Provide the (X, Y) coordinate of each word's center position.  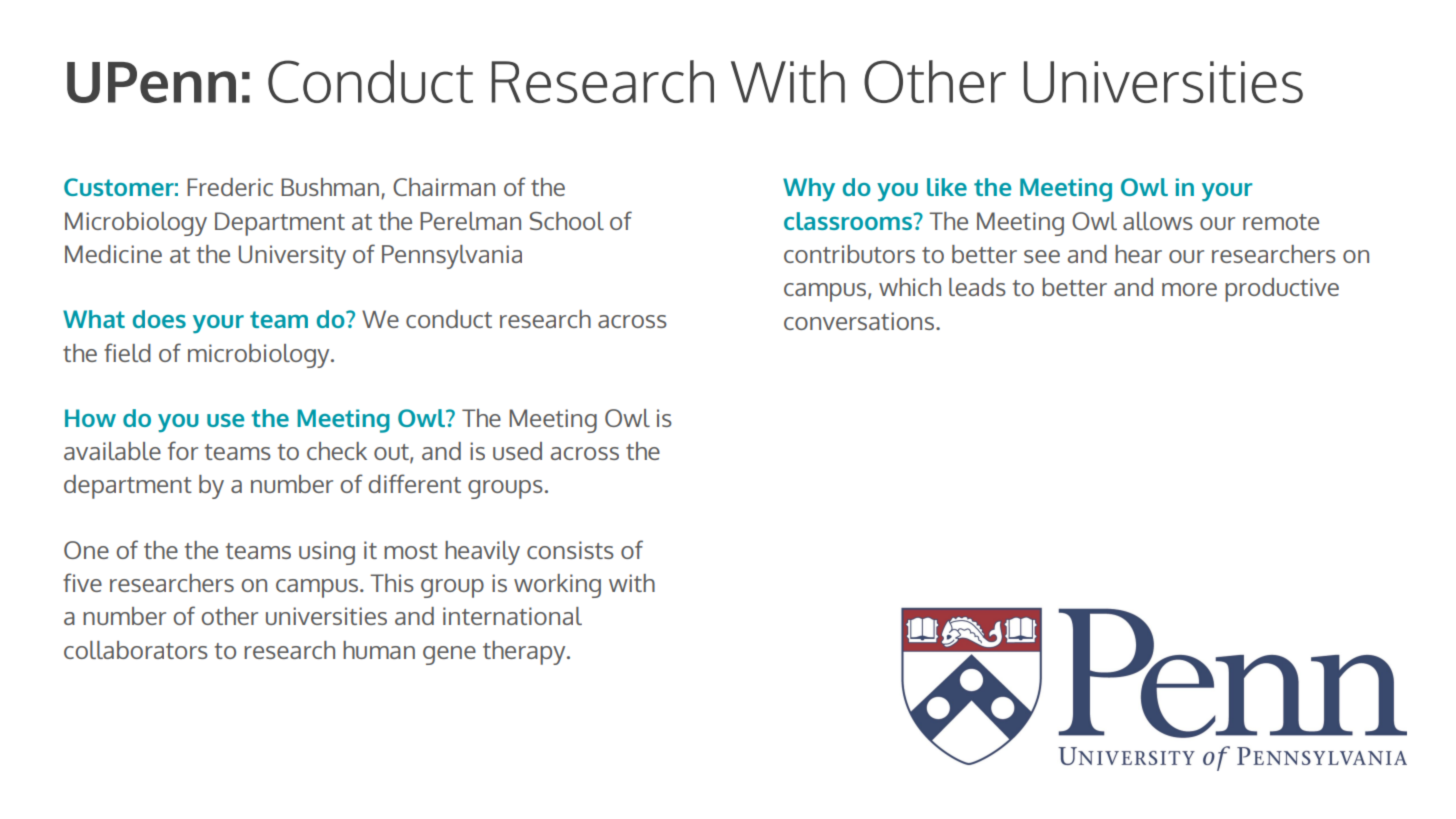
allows (1158, 221)
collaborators (136, 650)
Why (809, 190)
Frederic (230, 187)
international (512, 616)
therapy (525, 653)
